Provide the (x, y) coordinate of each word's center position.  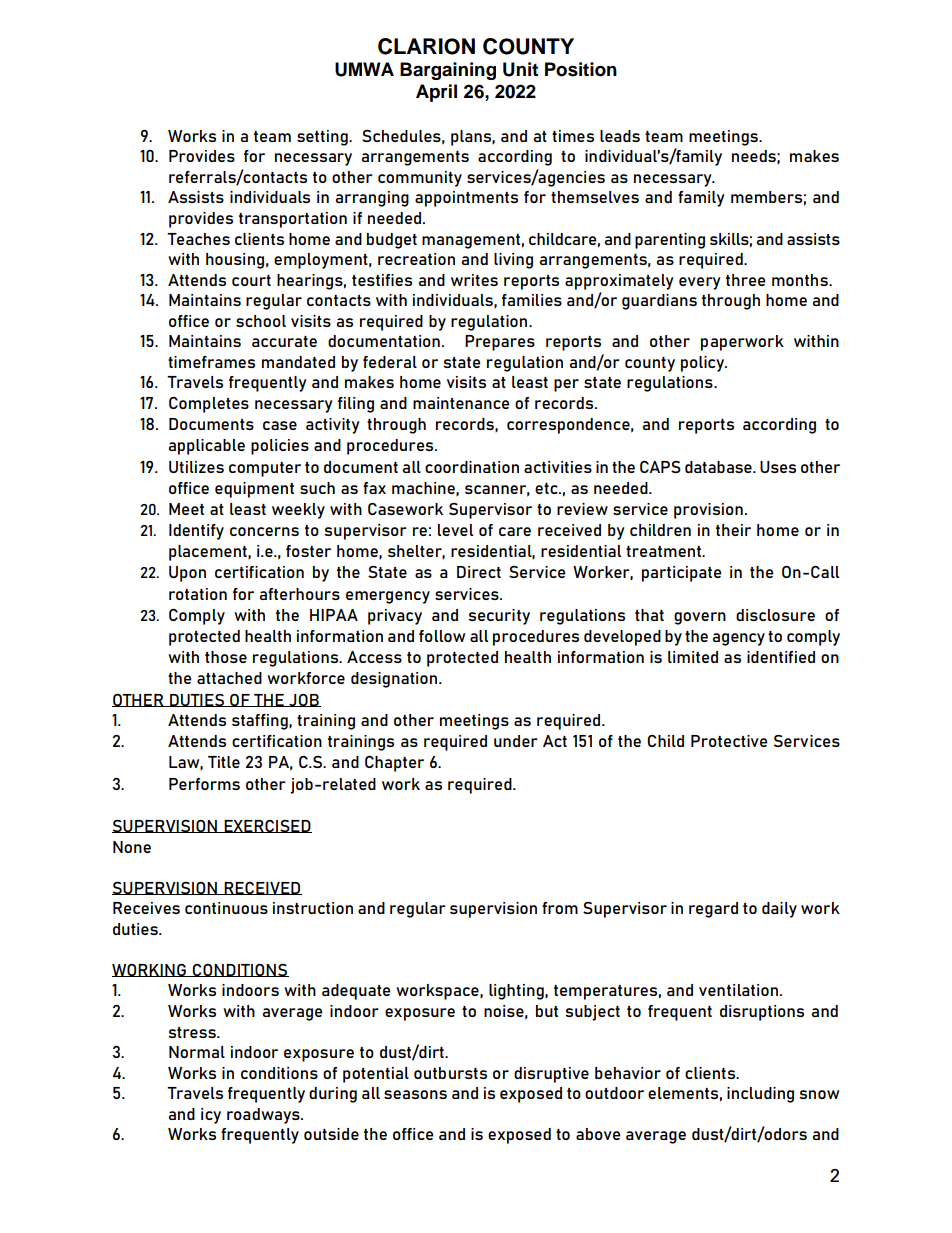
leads (620, 136)
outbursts (450, 1073)
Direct (479, 572)
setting (323, 138)
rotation (198, 594)
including (760, 1095)
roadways (264, 1116)
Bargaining (448, 71)
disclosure (775, 615)
